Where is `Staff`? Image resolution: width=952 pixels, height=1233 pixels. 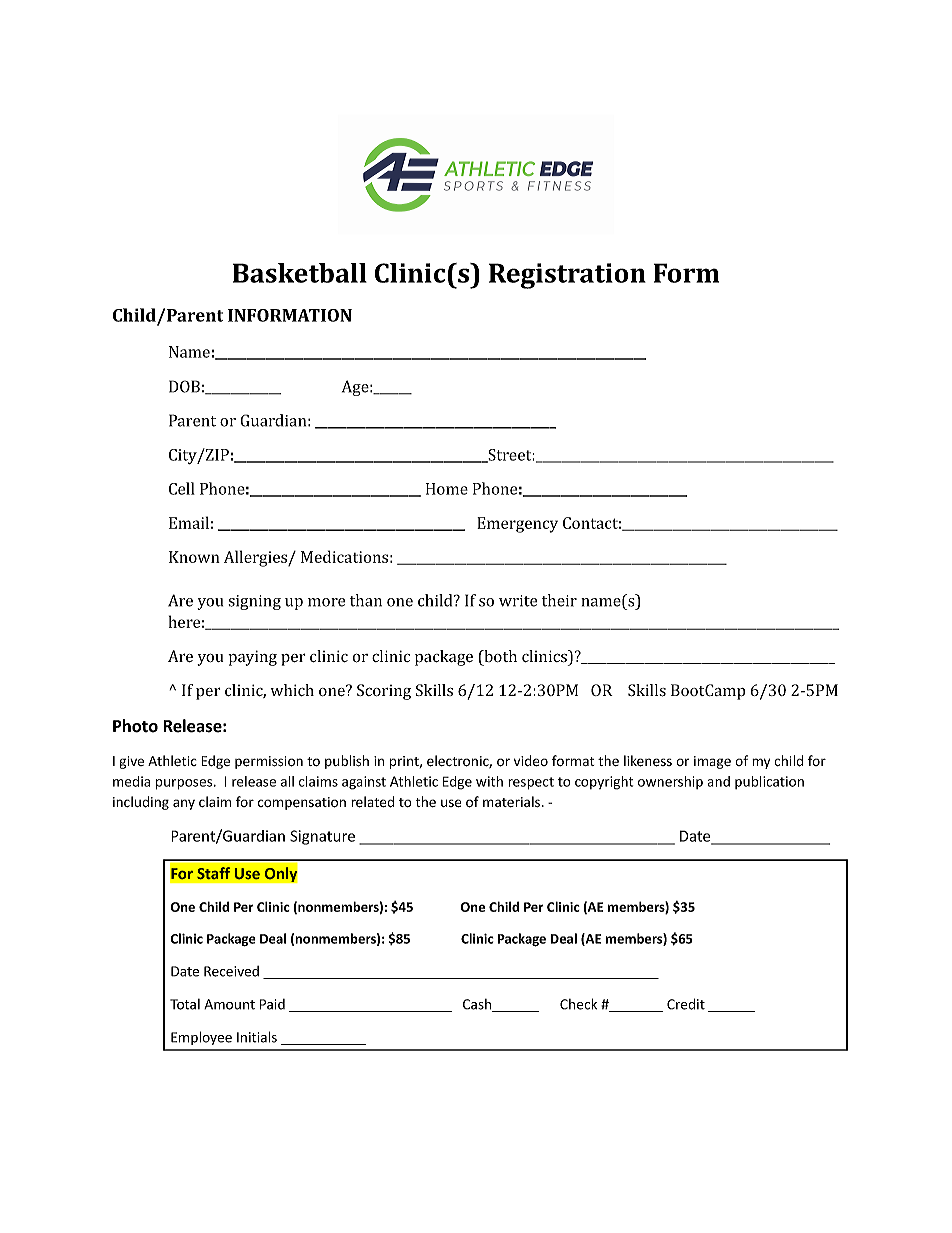
Staff is located at coordinates (213, 873).
